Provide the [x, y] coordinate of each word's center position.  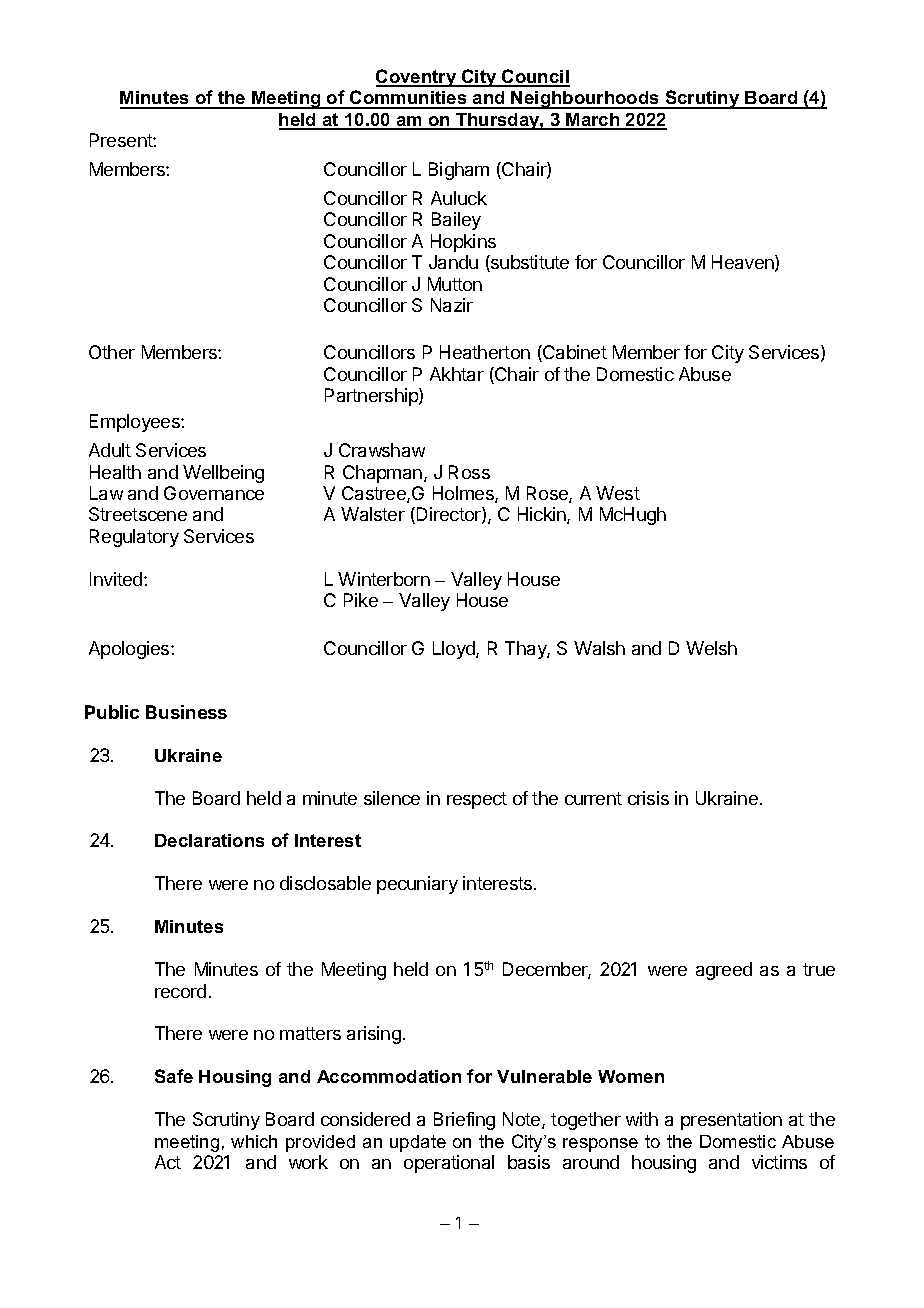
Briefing [464, 1121]
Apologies [130, 650]
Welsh [711, 648]
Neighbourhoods [585, 100]
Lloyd [455, 650]
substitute [529, 263]
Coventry [417, 78]
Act [168, 1162]
